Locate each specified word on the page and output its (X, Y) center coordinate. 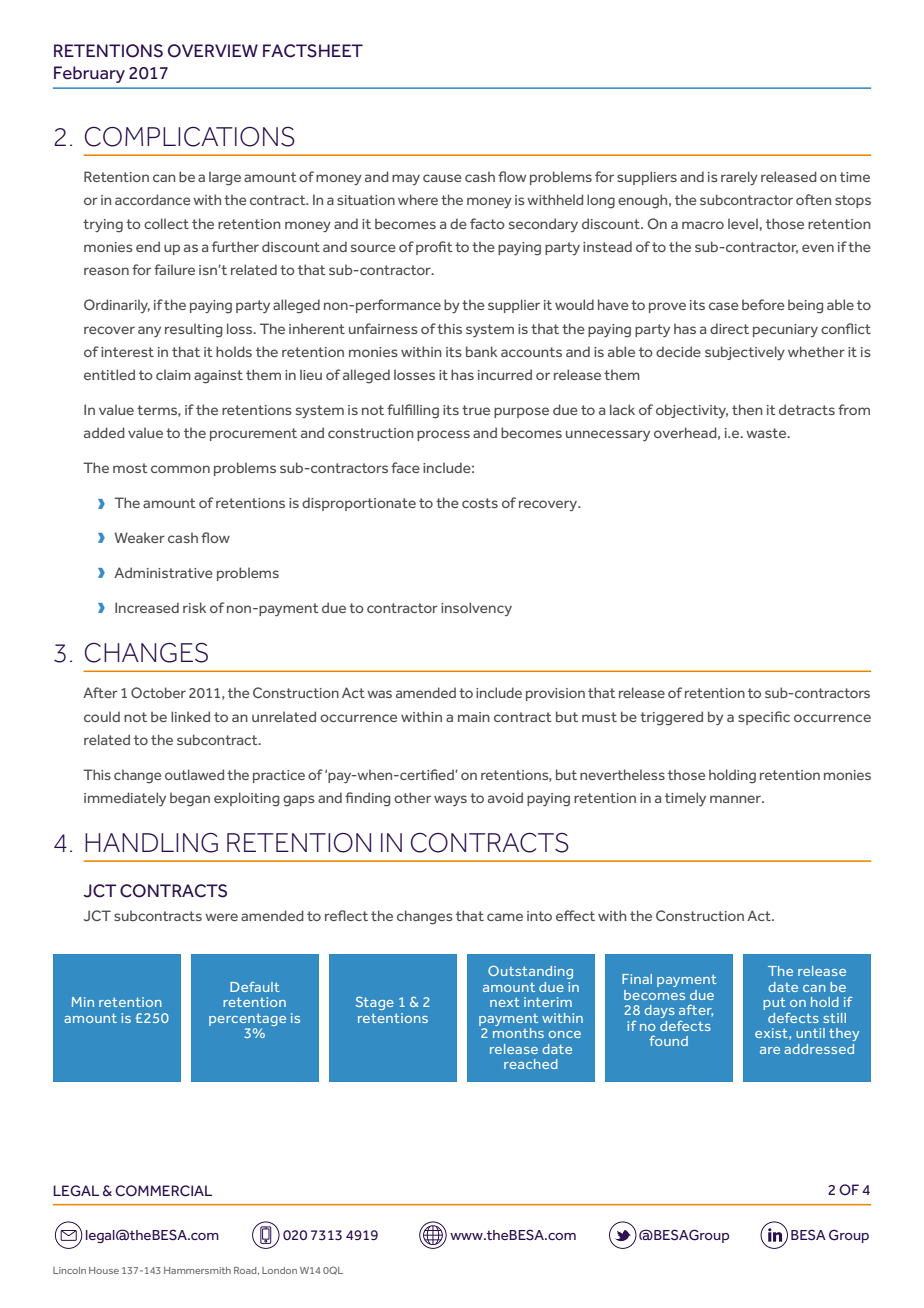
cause (442, 178)
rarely (739, 178)
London (279, 1270)
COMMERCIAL (163, 1191)
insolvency (476, 609)
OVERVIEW (213, 51)
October (158, 692)
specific (764, 718)
